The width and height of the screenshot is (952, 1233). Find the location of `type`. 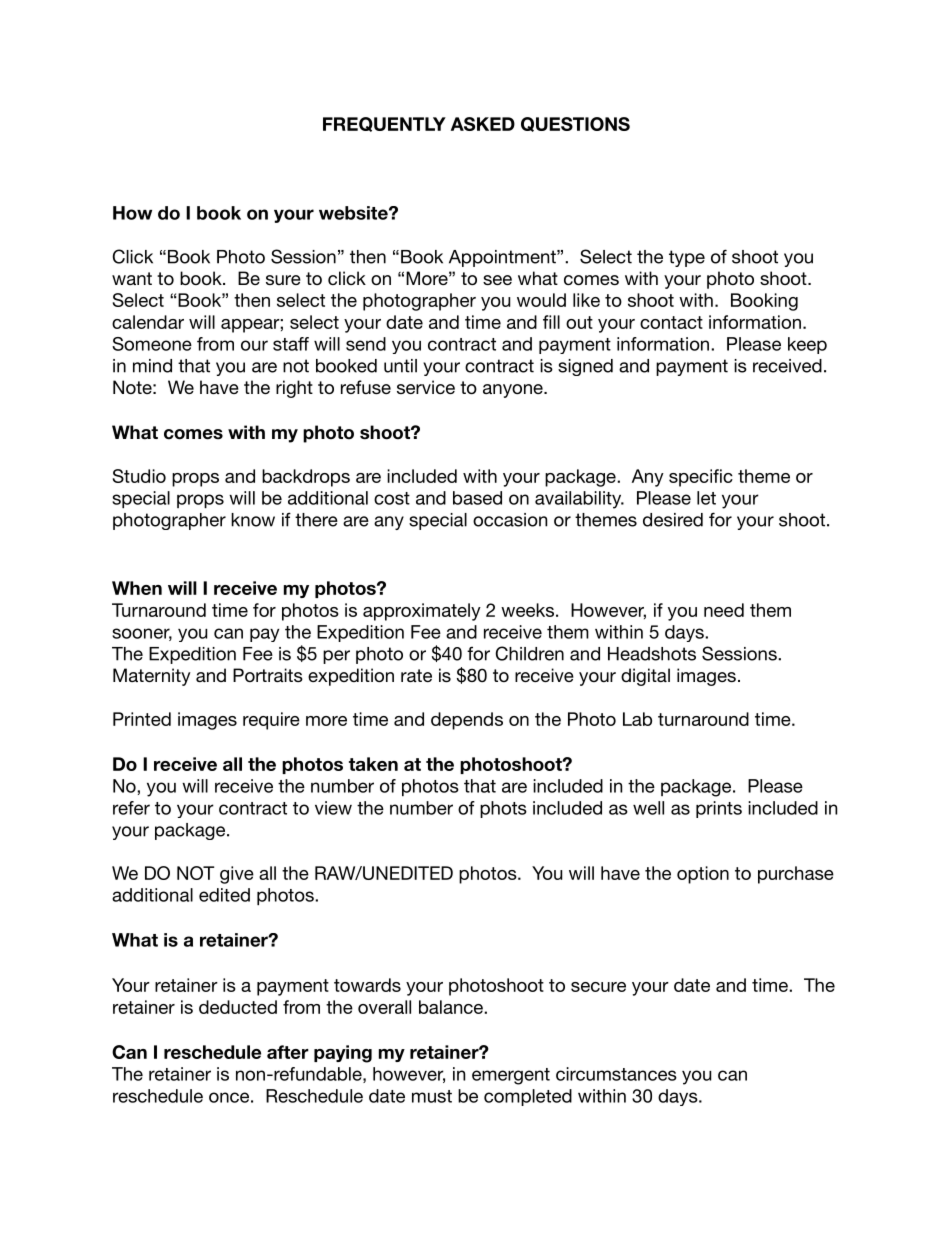

type is located at coordinates (687, 258).
